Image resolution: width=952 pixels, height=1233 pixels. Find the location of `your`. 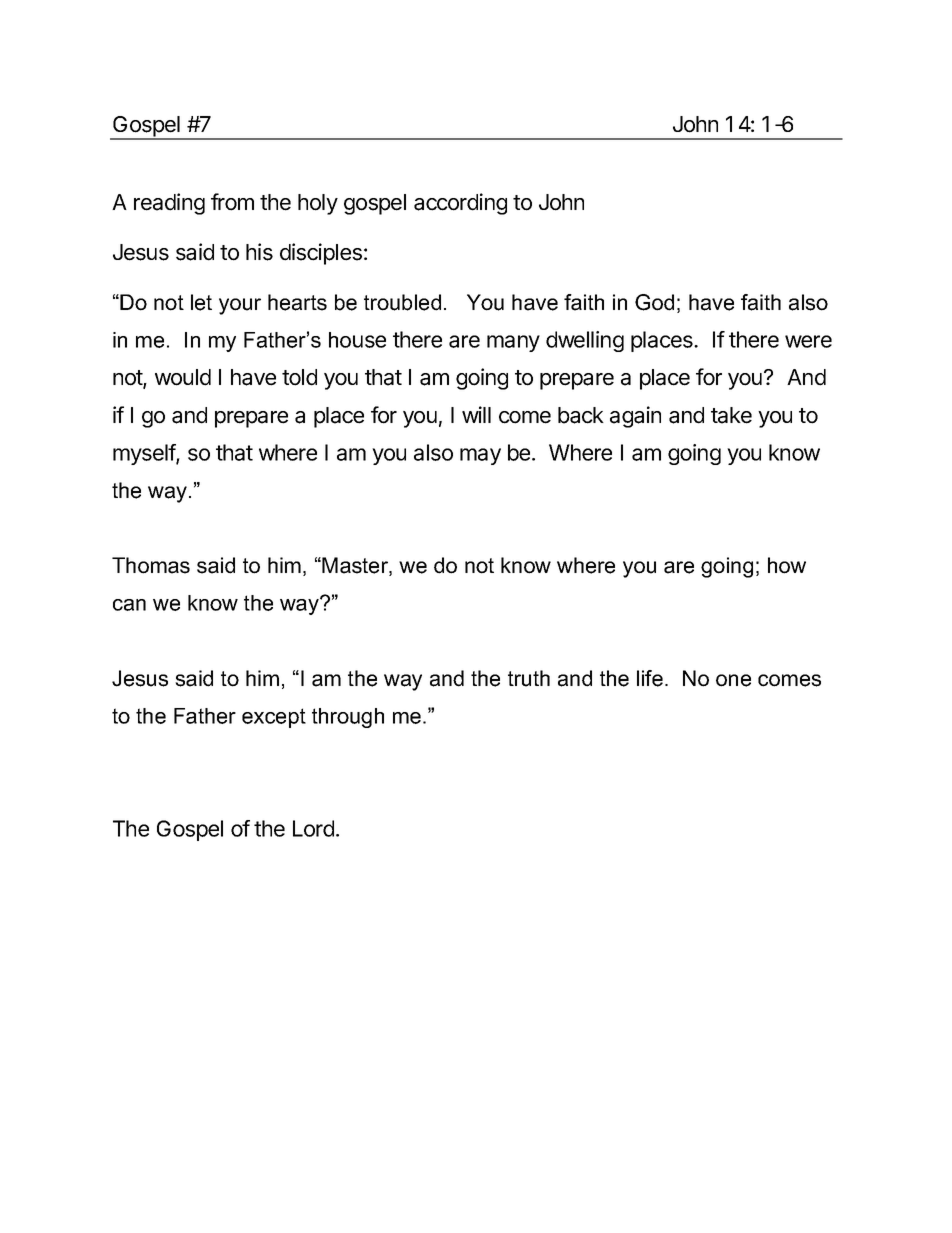

your is located at coordinates (240, 306).
